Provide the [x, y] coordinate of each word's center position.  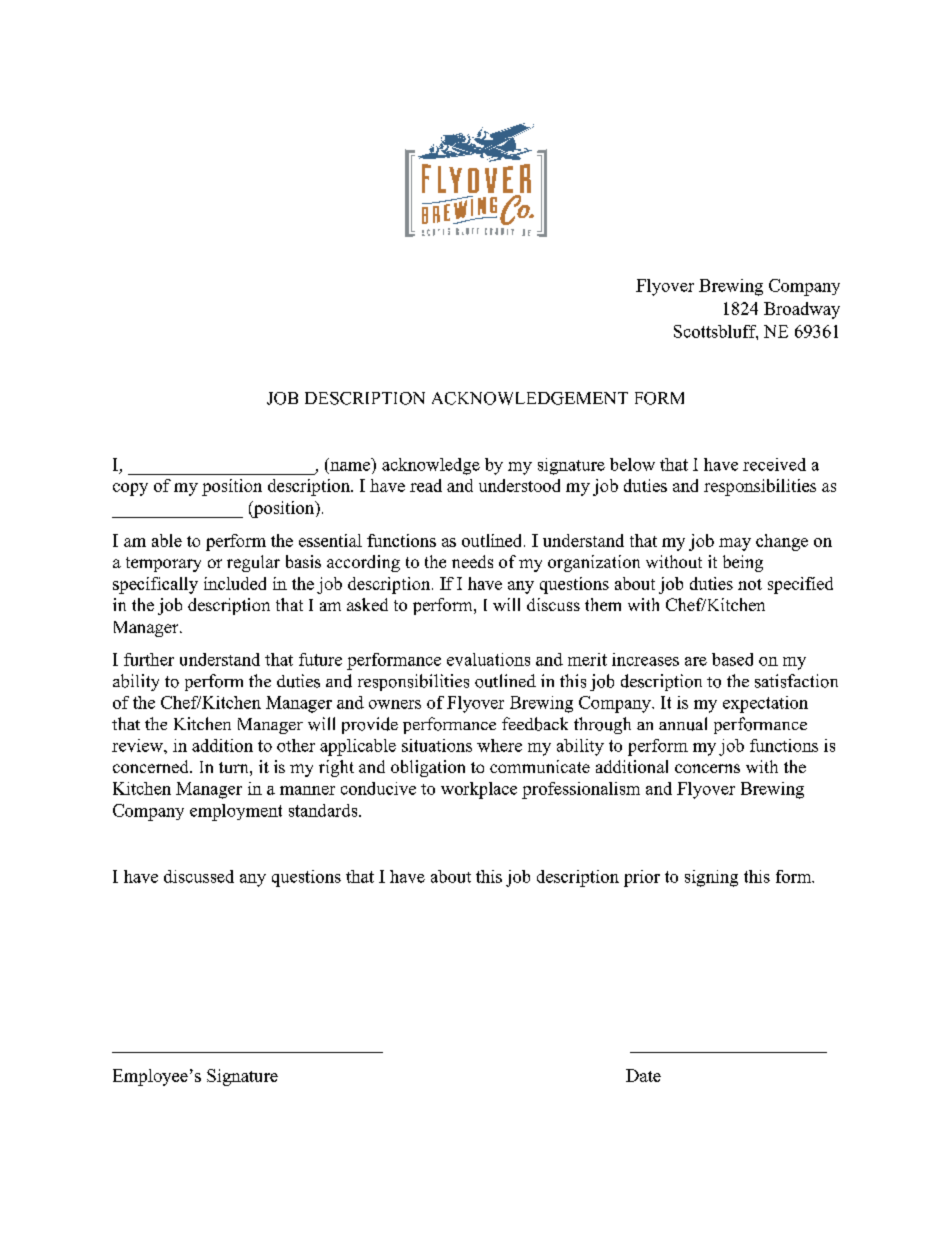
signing [711, 878]
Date [643, 1075]
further [149, 659]
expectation [765, 704]
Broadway [802, 310]
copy [130, 489]
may [735, 544]
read [426, 485]
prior [642, 878]
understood [519, 485]
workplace [479, 790]
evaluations [488, 659]
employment [236, 812]
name [350, 466]
